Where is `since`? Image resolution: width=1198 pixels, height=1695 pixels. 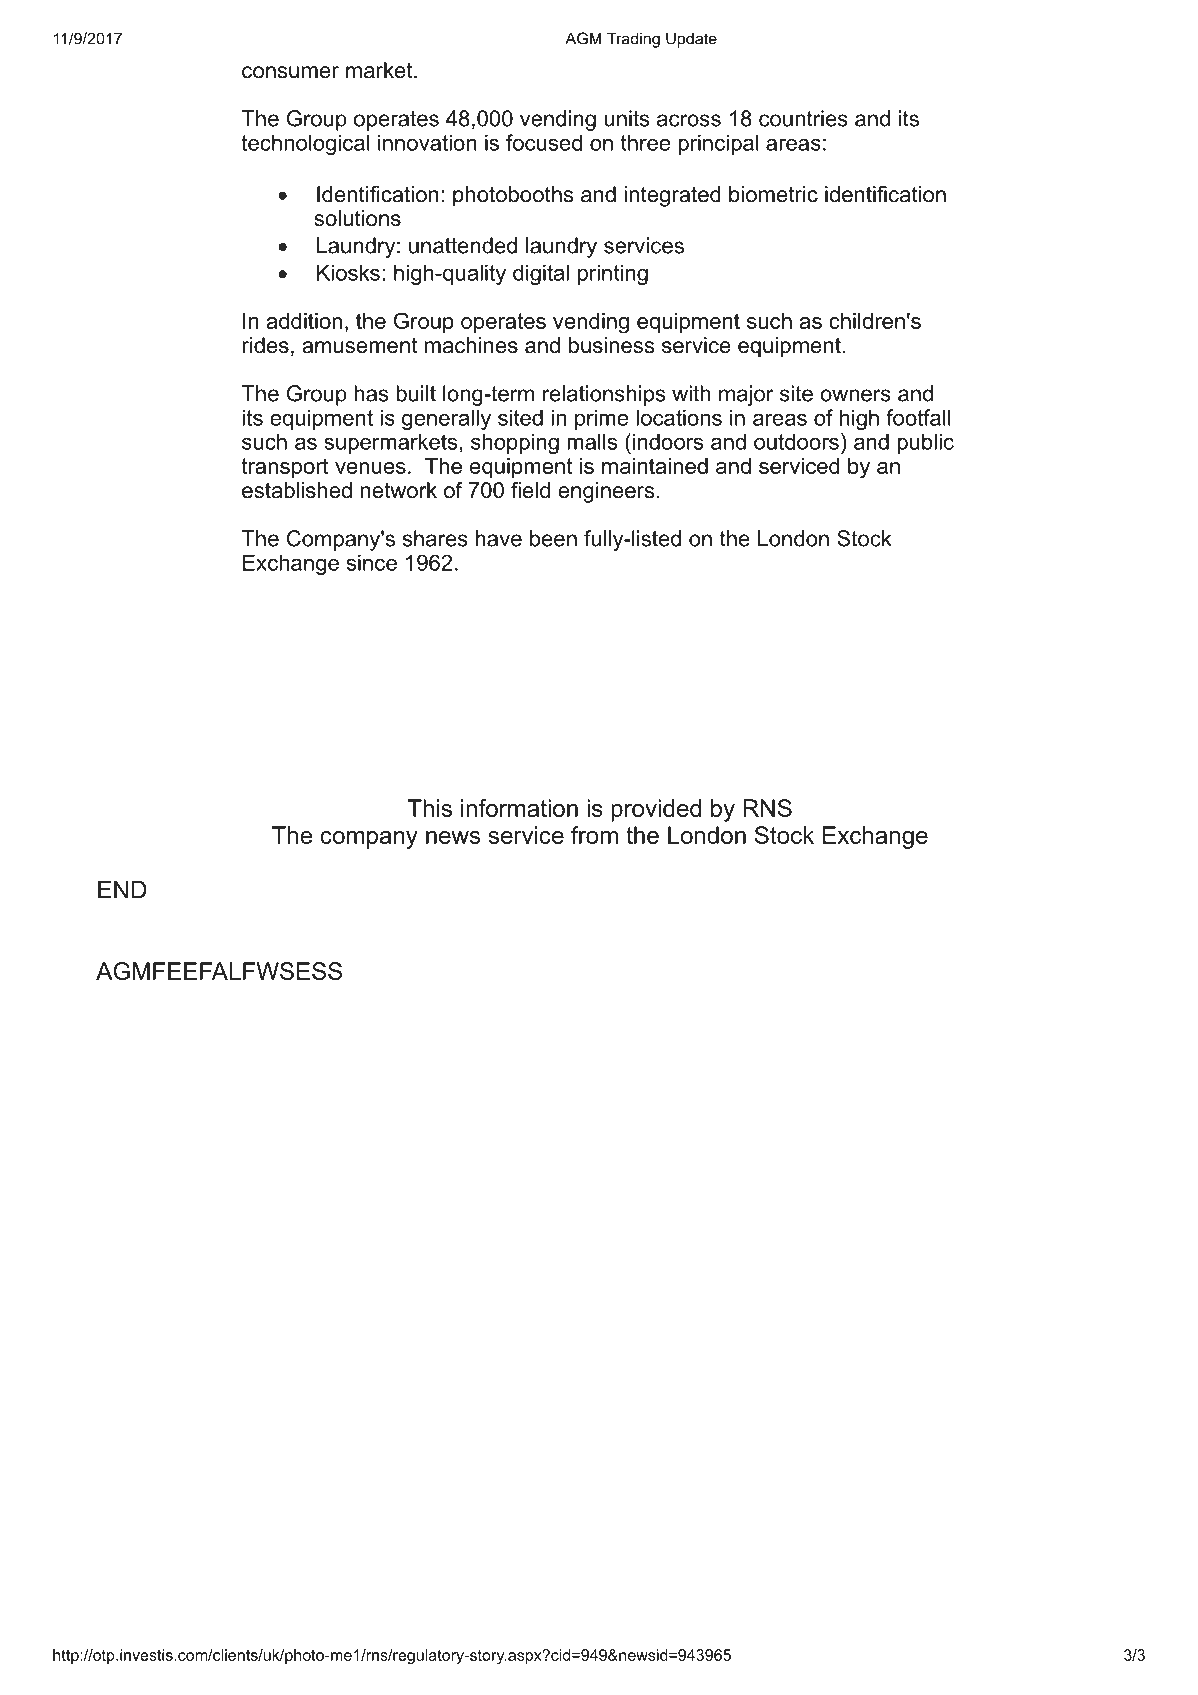 since is located at coordinates (372, 562).
